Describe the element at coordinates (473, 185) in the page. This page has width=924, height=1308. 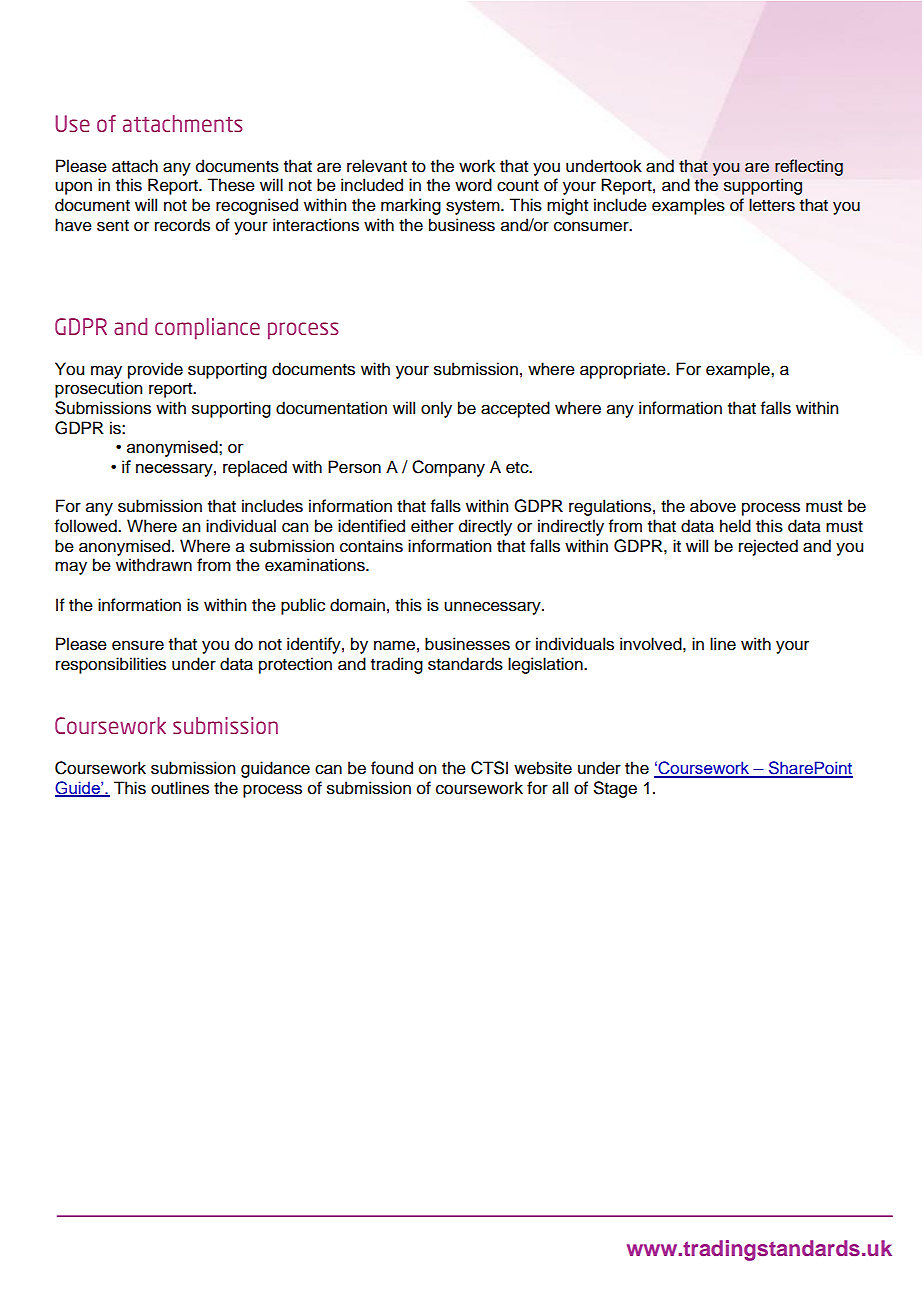
I see `word` at that location.
